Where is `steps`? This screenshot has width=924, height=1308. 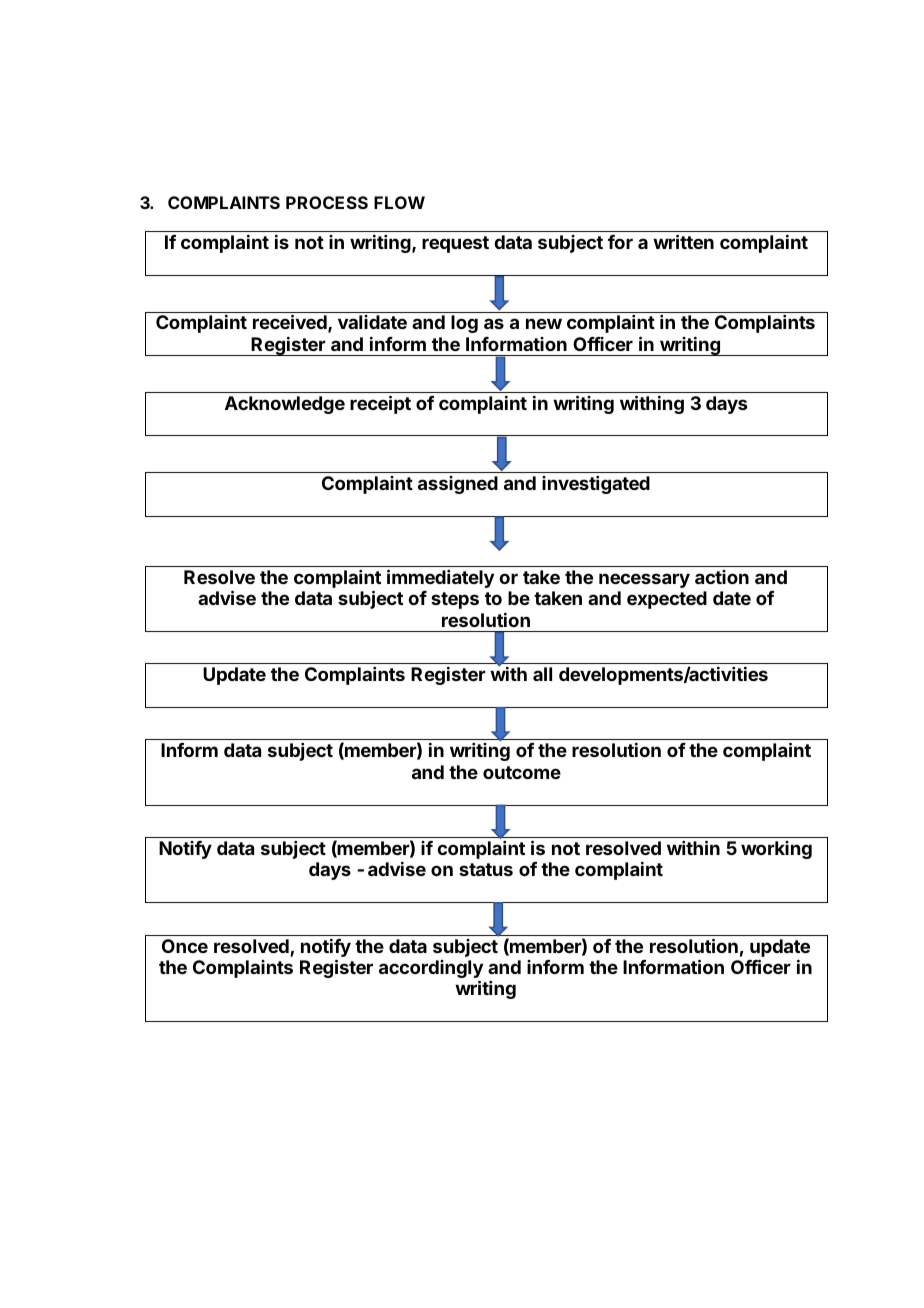
steps is located at coordinates (455, 600).
